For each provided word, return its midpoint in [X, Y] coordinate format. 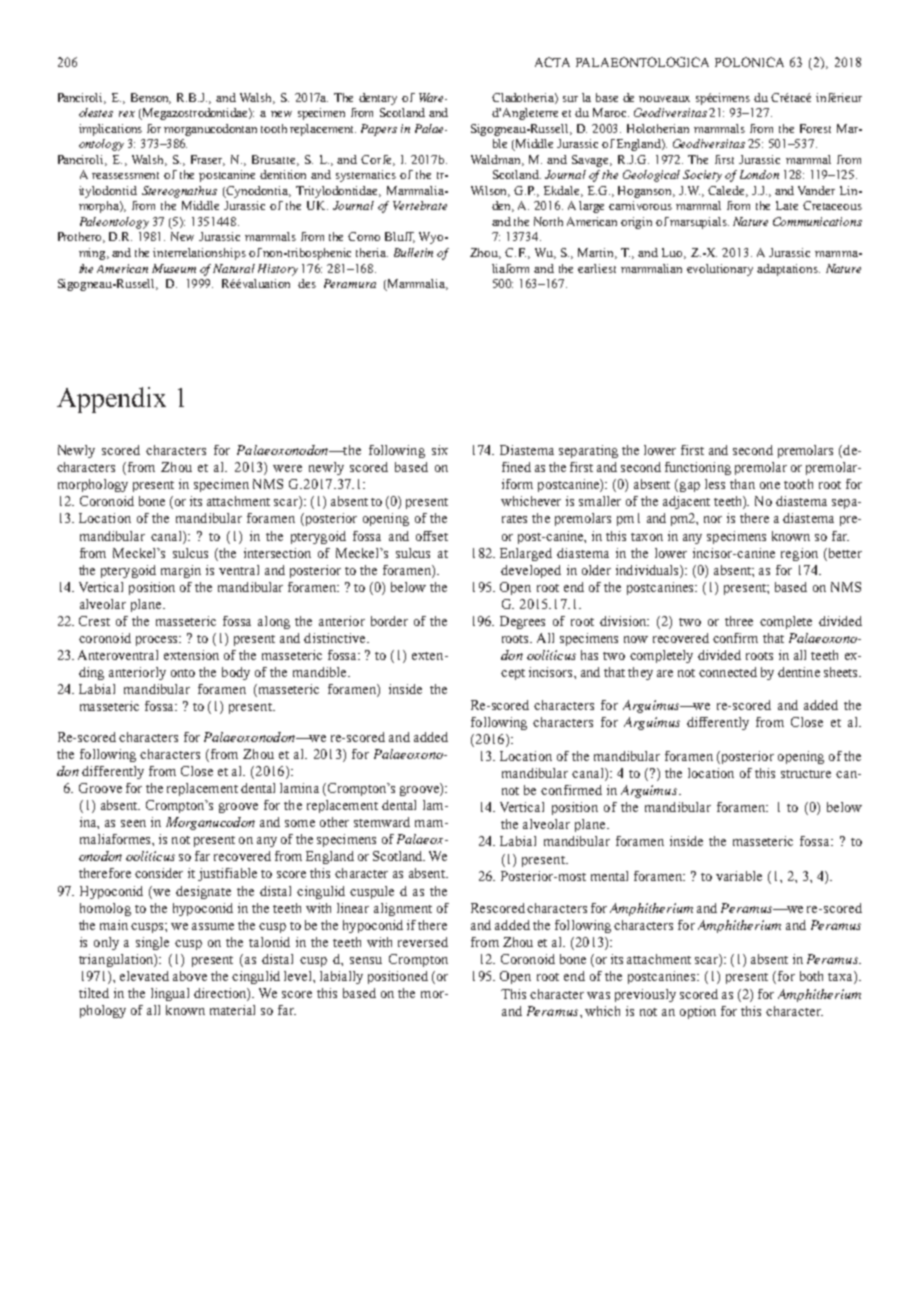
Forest [815, 128]
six [440, 450]
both [811, 976]
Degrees [522, 622]
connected [728, 672]
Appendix [111, 400]
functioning [698, 468]
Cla [501, 97]
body [236, 673]
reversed [423, 942]
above [190, 976]
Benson [151, 98]
